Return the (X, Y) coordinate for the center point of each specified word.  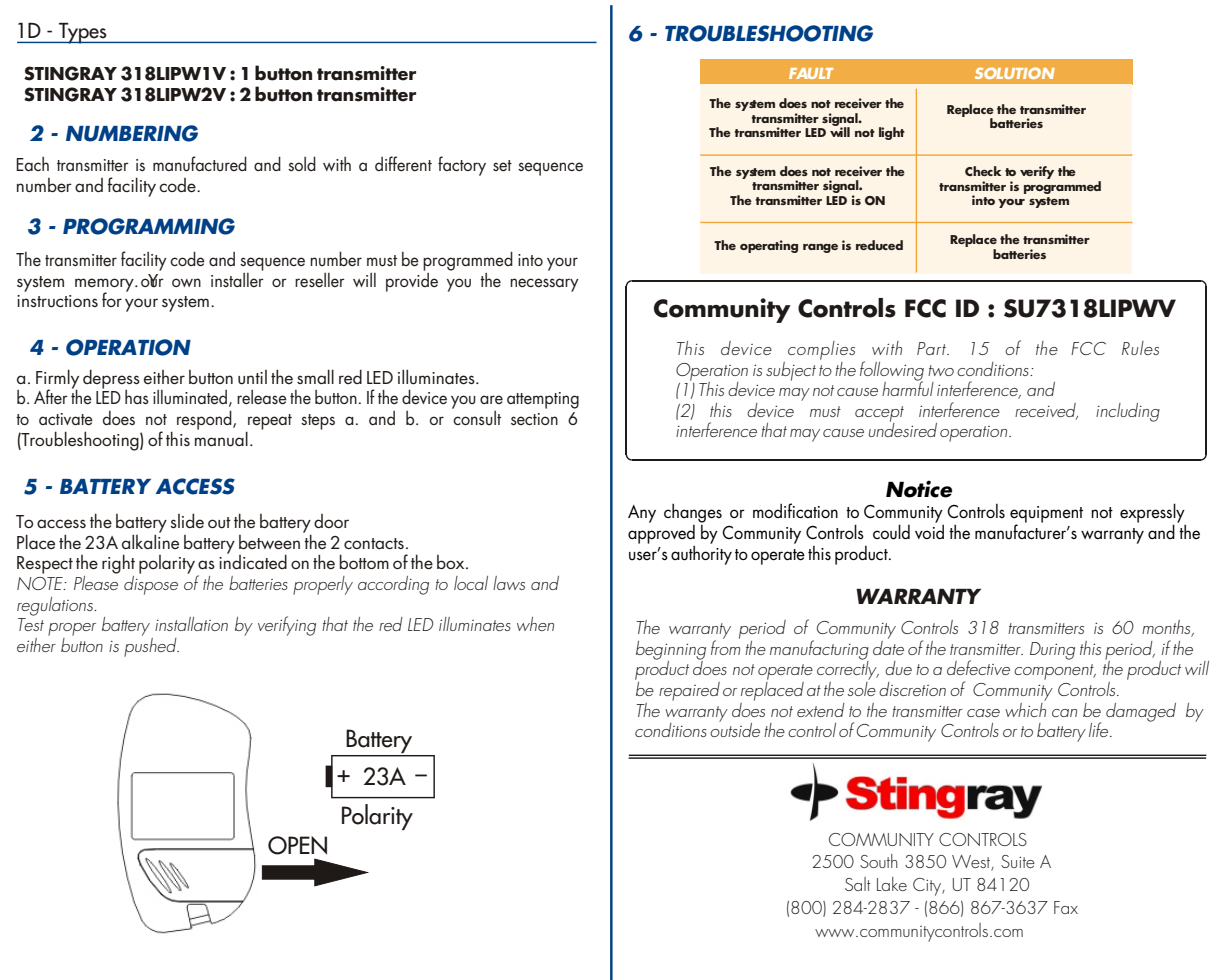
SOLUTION (1015, 73)
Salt (858, 884)
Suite (1018, 861)
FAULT (811, 73)
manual (221, 438)
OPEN (297, 845)
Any (642, 514)
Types (83, 33)
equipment (1046, 515)
